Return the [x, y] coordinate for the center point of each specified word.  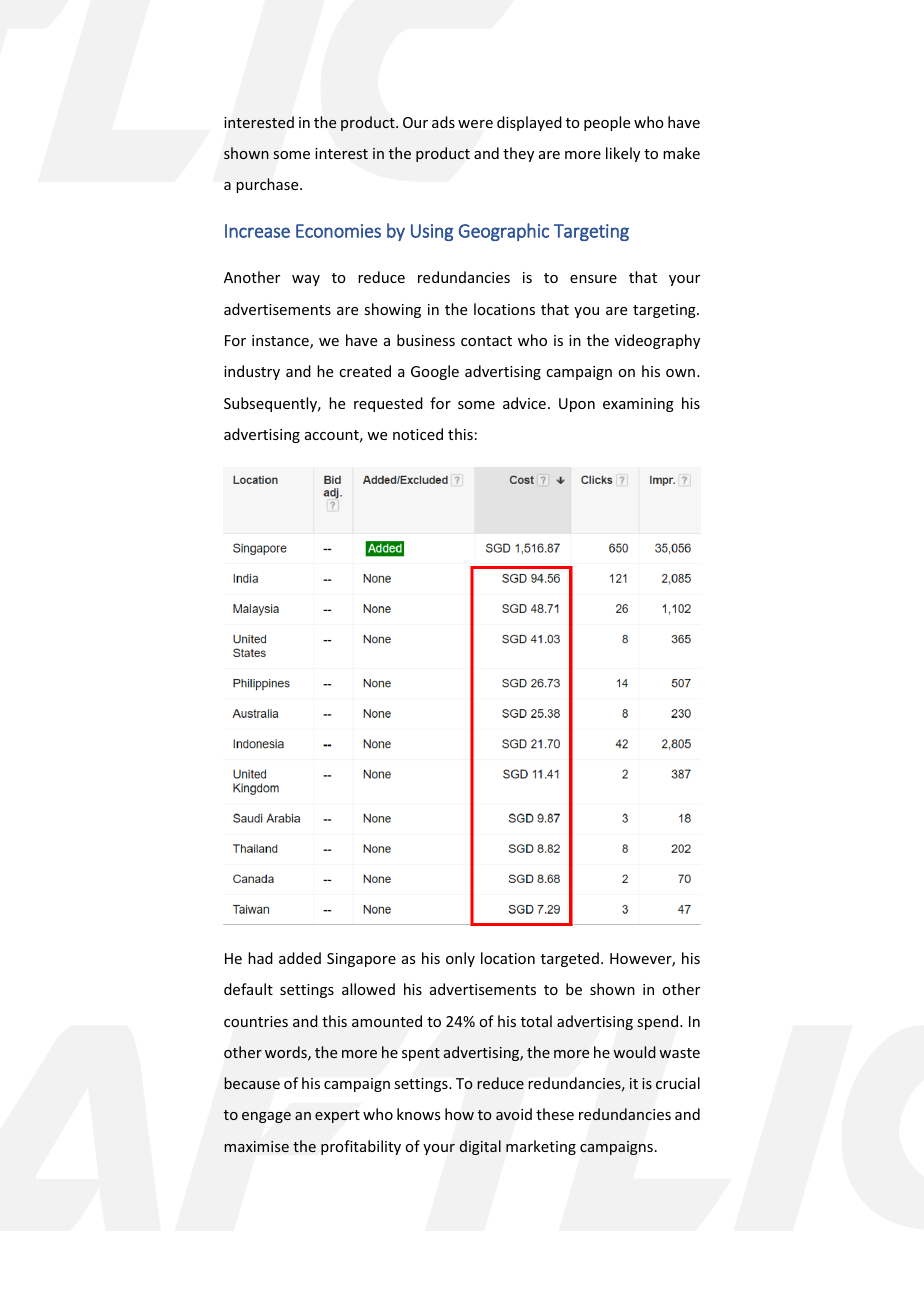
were [475, 124]
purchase [268, 185]
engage [266, 1117]
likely [623, 154]
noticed [418, 434]
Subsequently [272, 404]
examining [638, 405]
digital [480, 1147]
